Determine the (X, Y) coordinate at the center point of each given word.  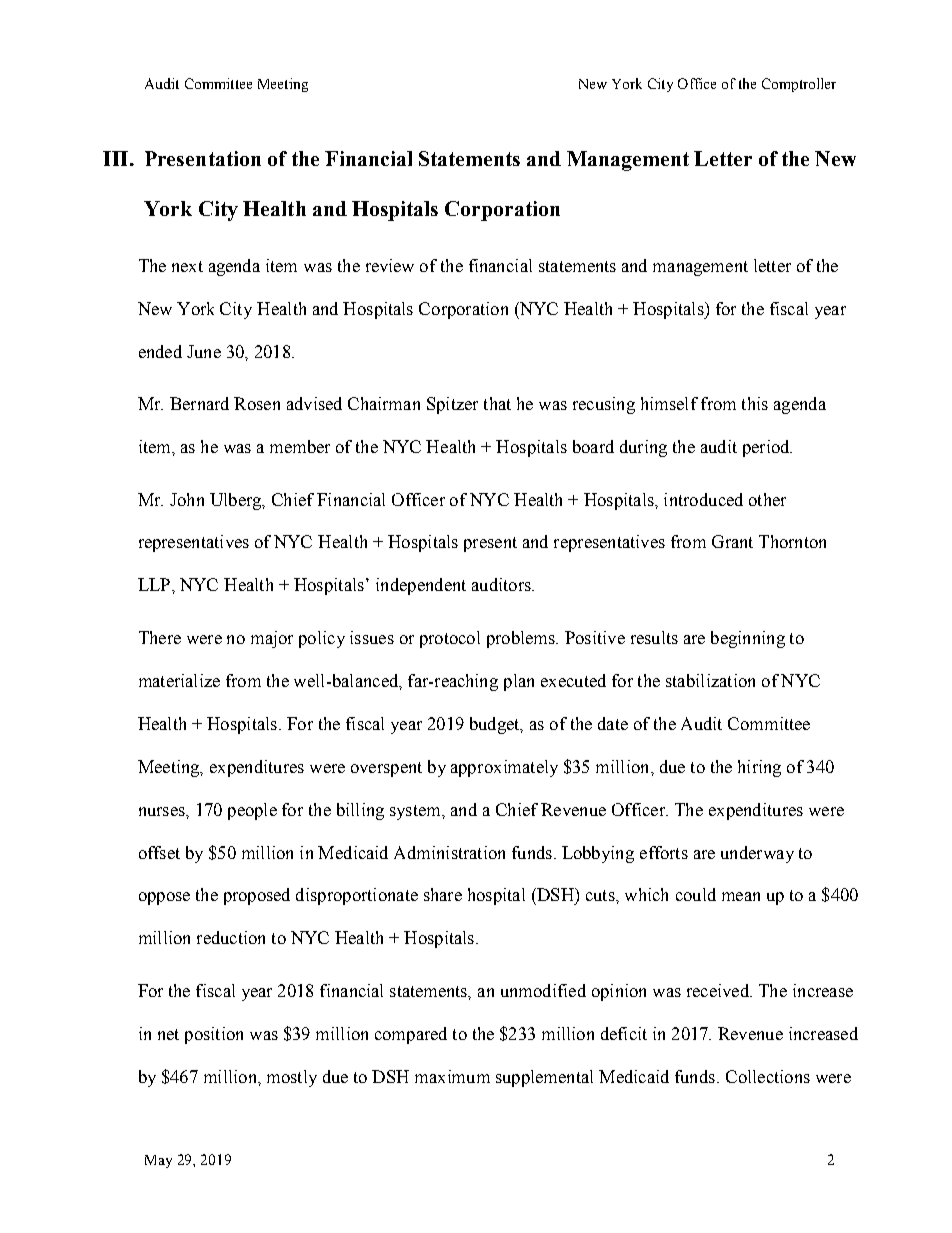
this (755, 403)
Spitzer (452, 405)
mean (741, 896)
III (115, 158)
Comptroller (799, 85)
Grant (732, 541)
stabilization (710, 680)
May (158, 1161)
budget (496, 725)
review (390, 265)
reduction (231, 937)
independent (421, 586)
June (204, 351)
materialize (179, 680)
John (187, 499)
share (443, 894)
